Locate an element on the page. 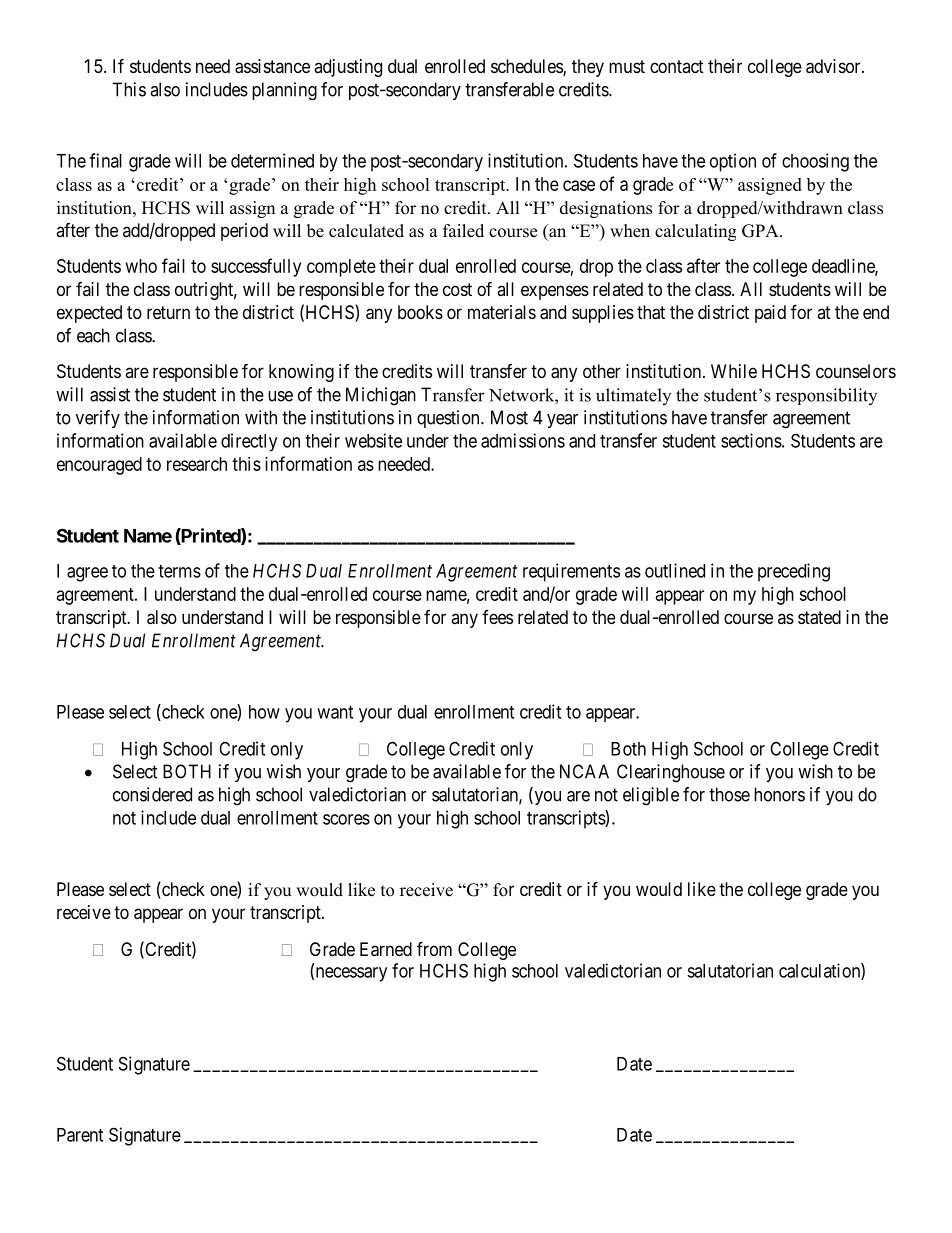 This page has height=1233, width=952. scores is located at coordinates (346, 819).
